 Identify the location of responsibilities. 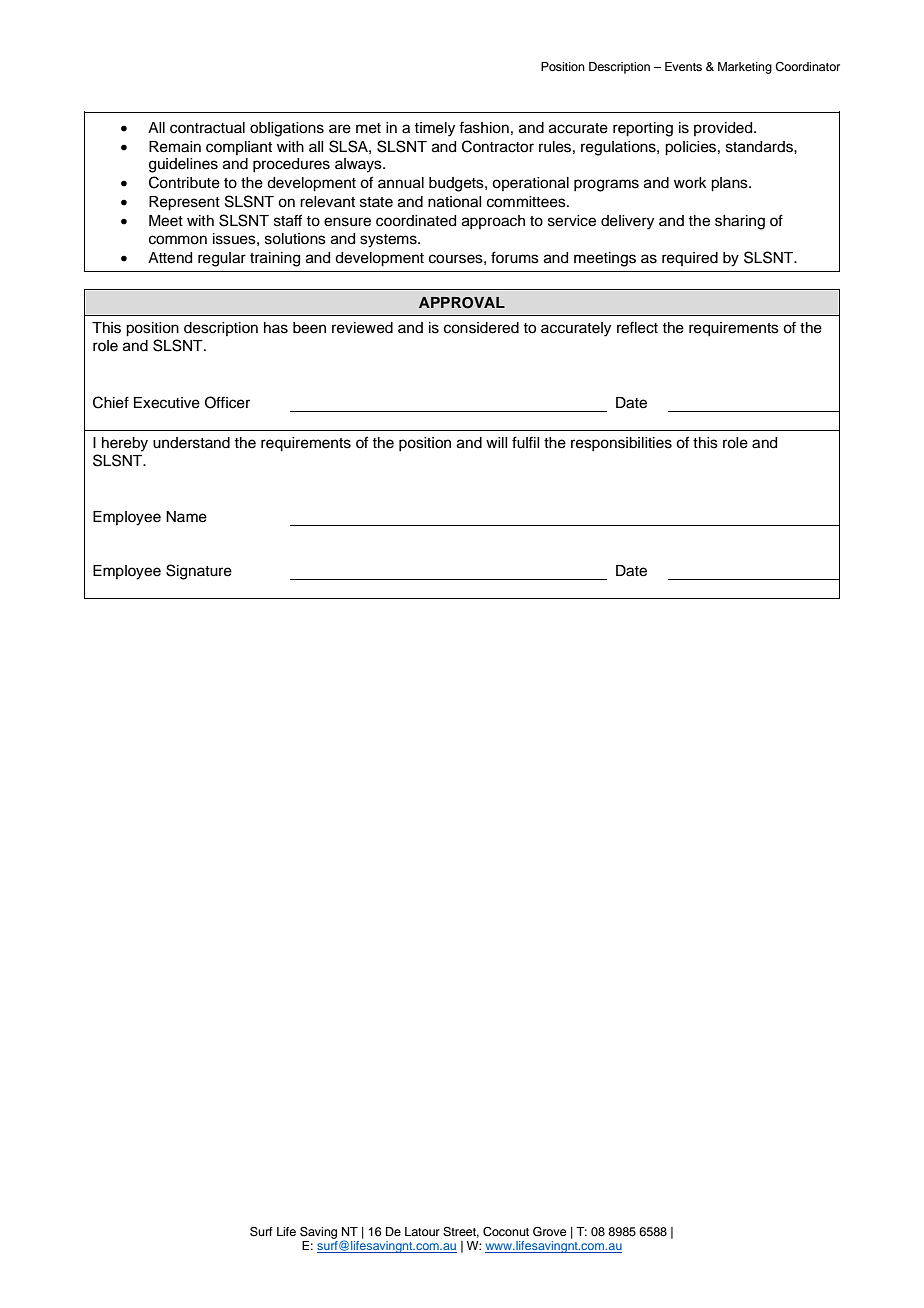
(621, 444).
